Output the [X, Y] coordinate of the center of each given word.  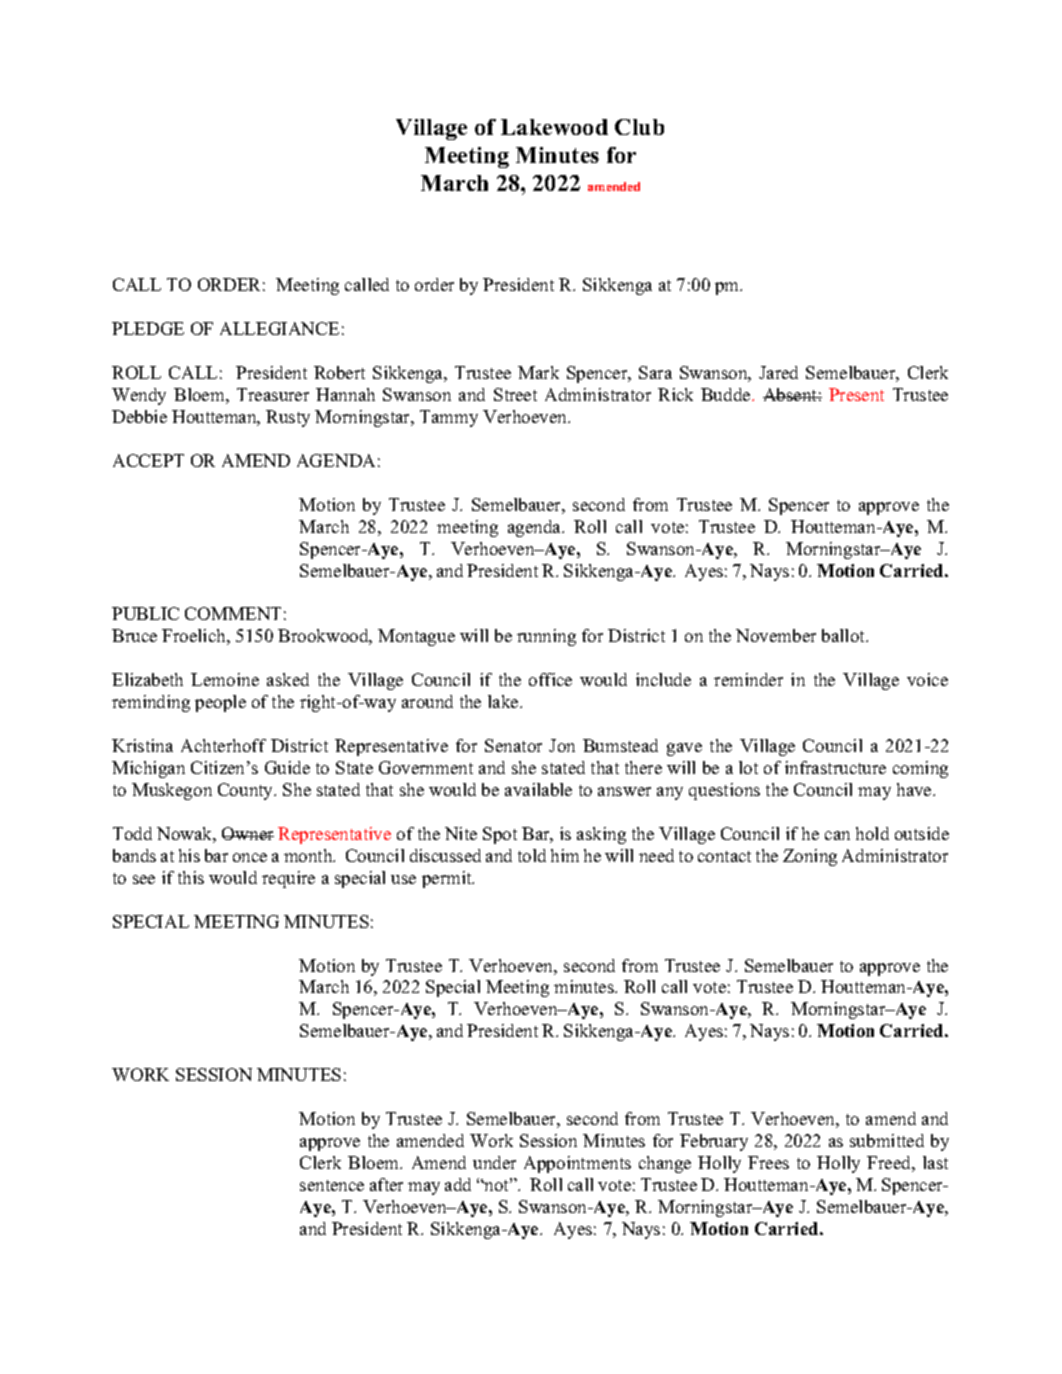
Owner [248, 833]
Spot [500, 835]
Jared [778, 372]
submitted [887, 1140]
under [494, 1162]
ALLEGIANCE [279, 328]
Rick [675, 394]
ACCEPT [148, 460]
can [837, 835]
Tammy [449, 418]
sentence [332, 1185]
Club [639, 127]
